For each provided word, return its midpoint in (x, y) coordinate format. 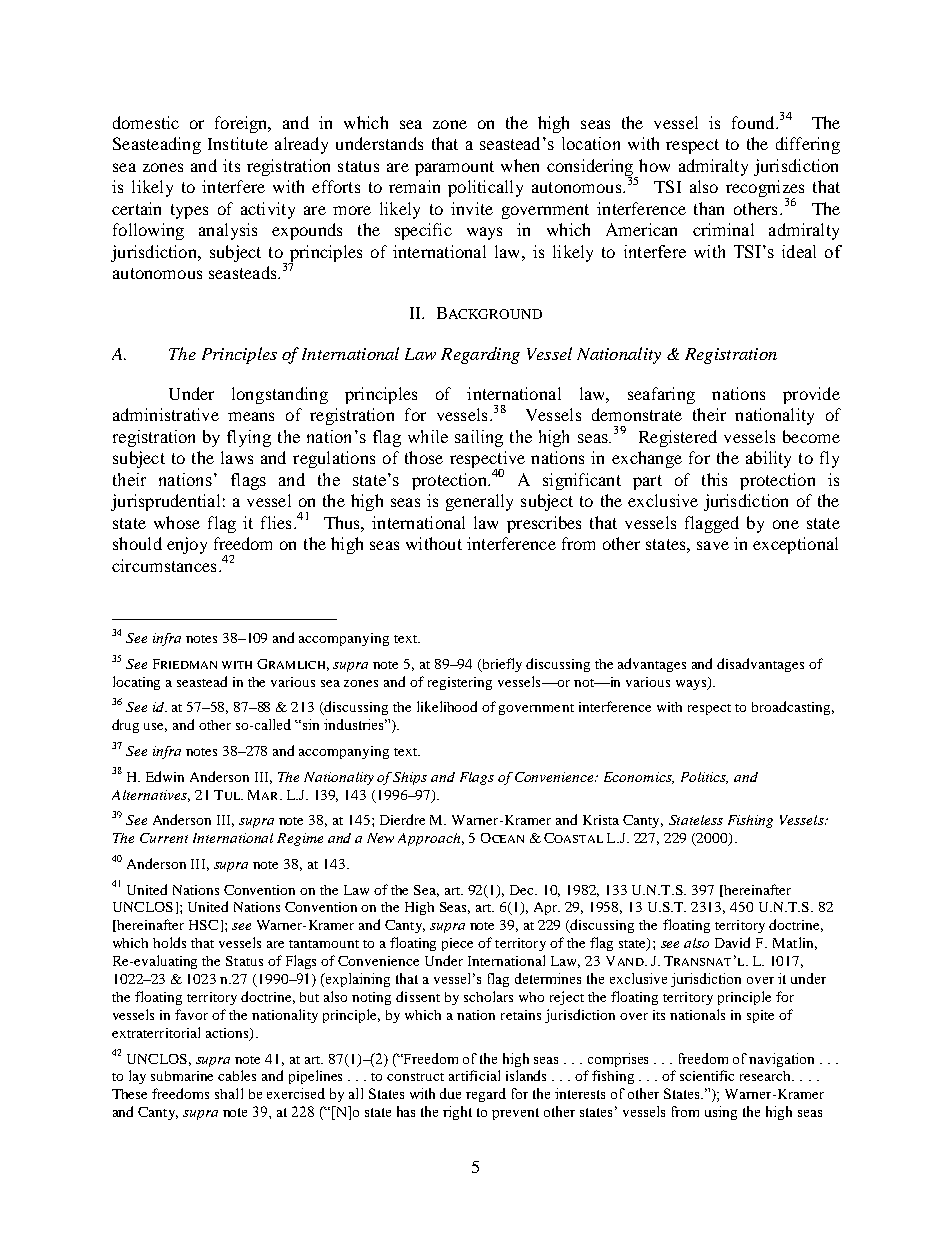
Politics (704, 778)
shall (229, 1093)
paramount (454, 168)
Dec (523, 890)
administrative (166, 414)
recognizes (765, 190)
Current (164, 838)
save (713, 545)
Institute (238, 143)
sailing (479, 438)
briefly (501, 665)
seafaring (661, 395)
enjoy (187, 545)
